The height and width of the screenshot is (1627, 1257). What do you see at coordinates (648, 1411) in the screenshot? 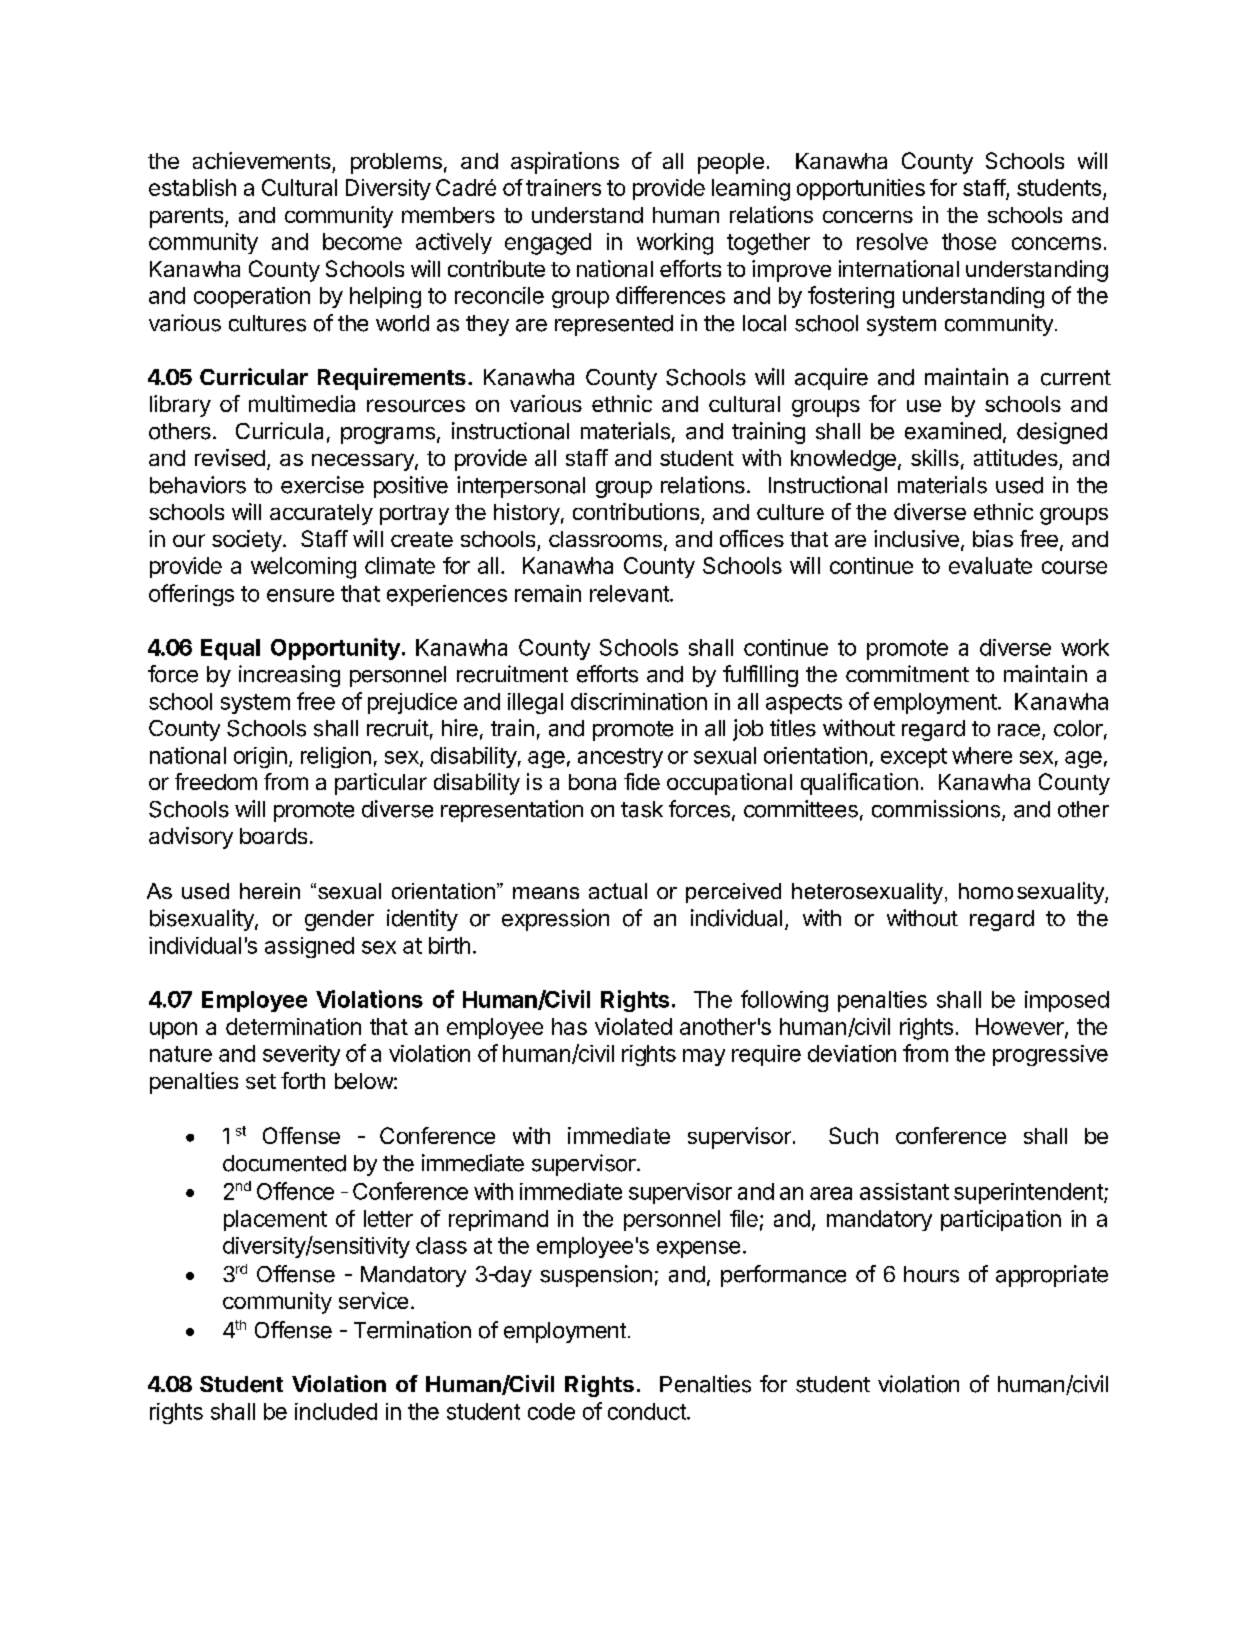
I see `conduct` at bounding box center [648, 1411].
